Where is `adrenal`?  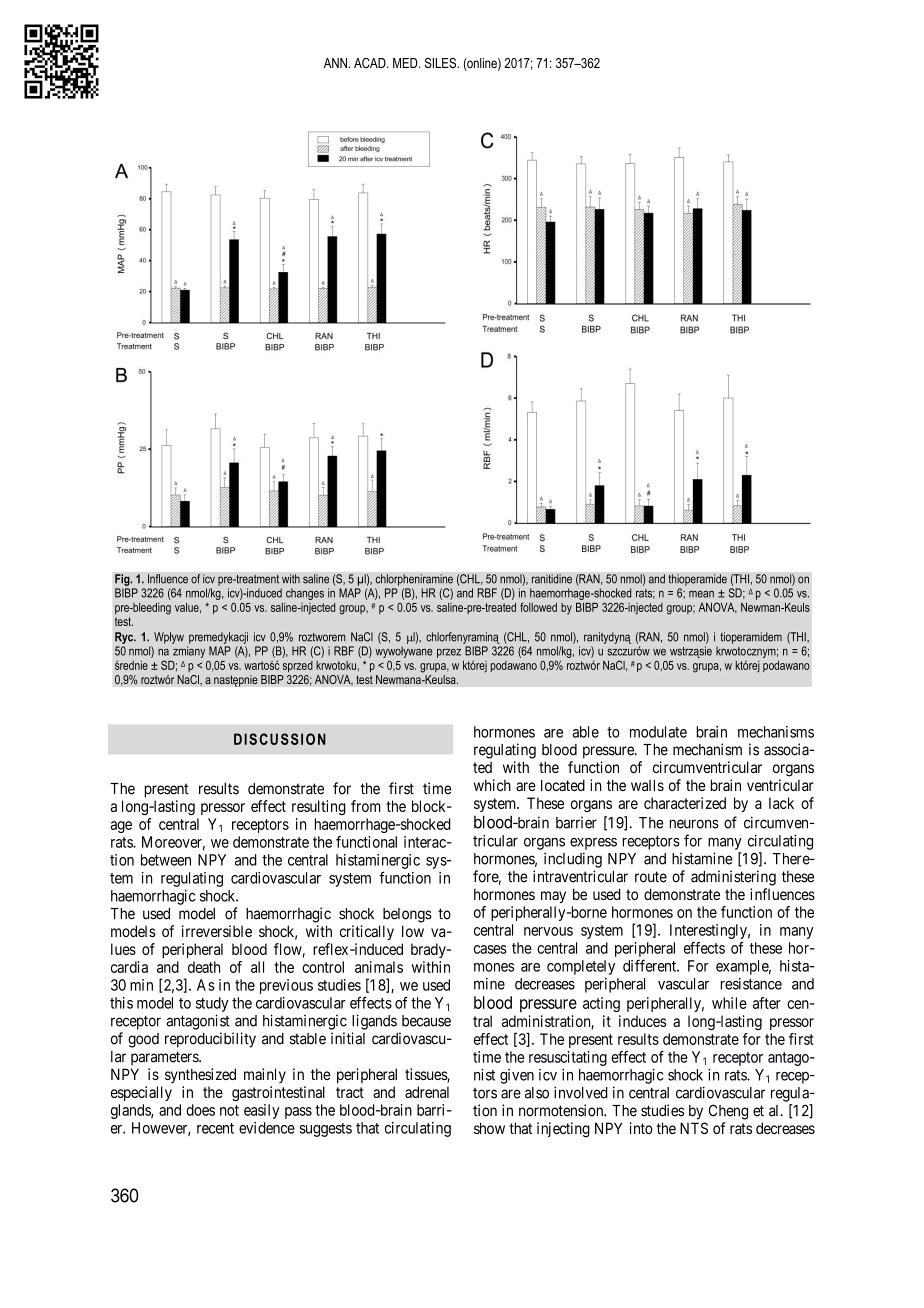 adrenal is located at coordinates (427, 1092).
